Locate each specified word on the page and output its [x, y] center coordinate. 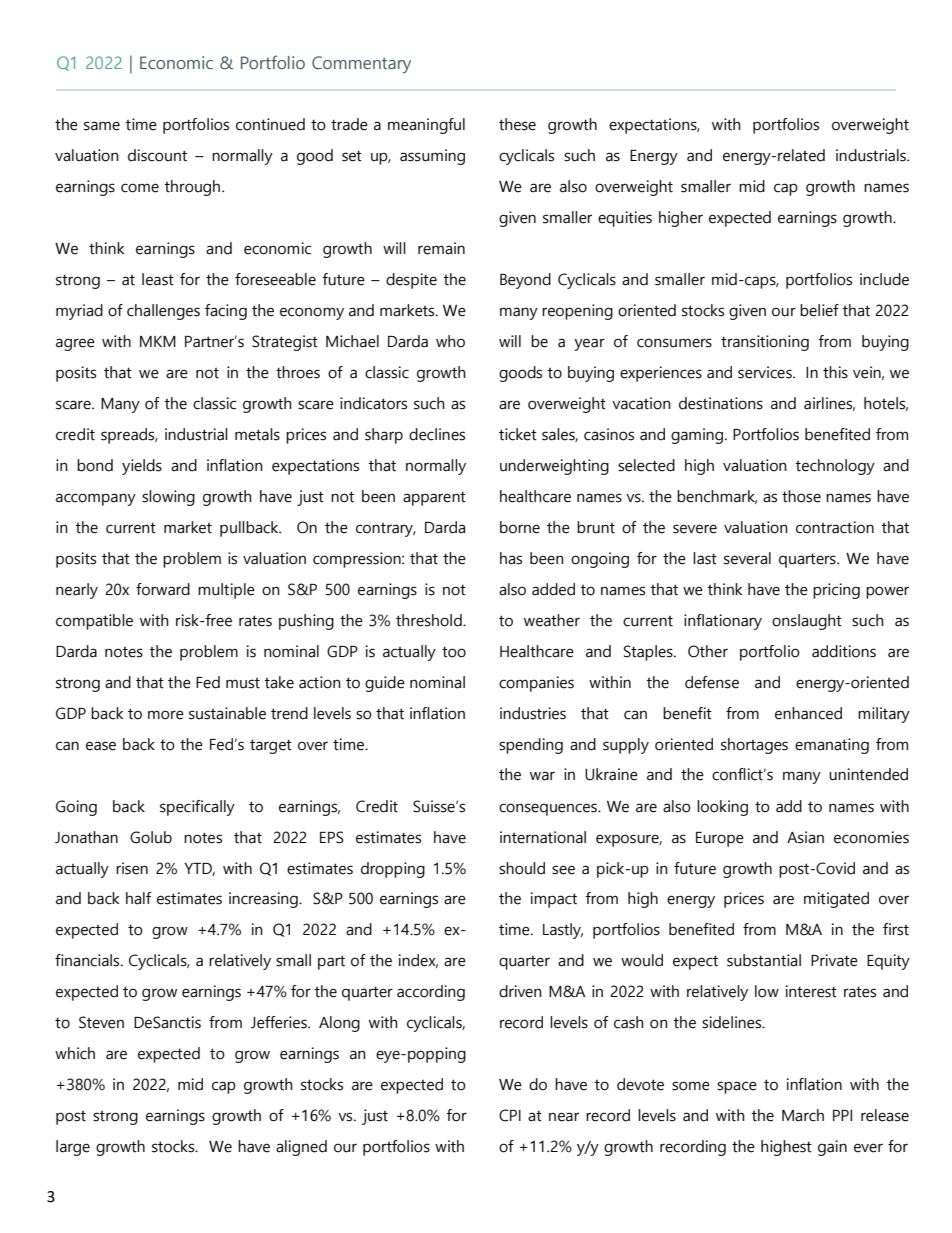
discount [157, 155]
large [73, 1148]
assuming [432, 157]
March [803, 1115]
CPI [510, 1115]
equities [625, 219]
